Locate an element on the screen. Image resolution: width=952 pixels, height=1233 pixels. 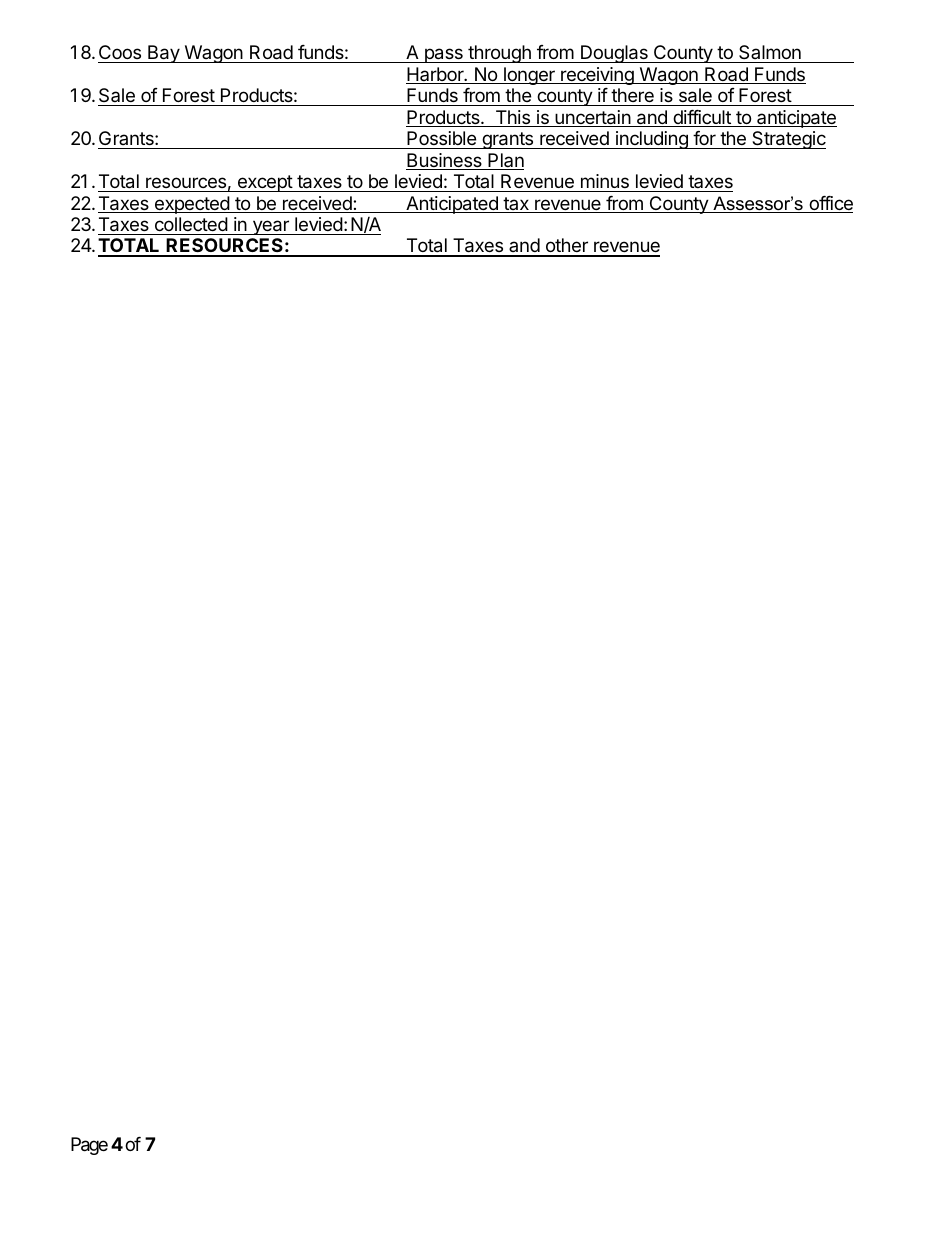
through is located at coordinates (499, 54).
